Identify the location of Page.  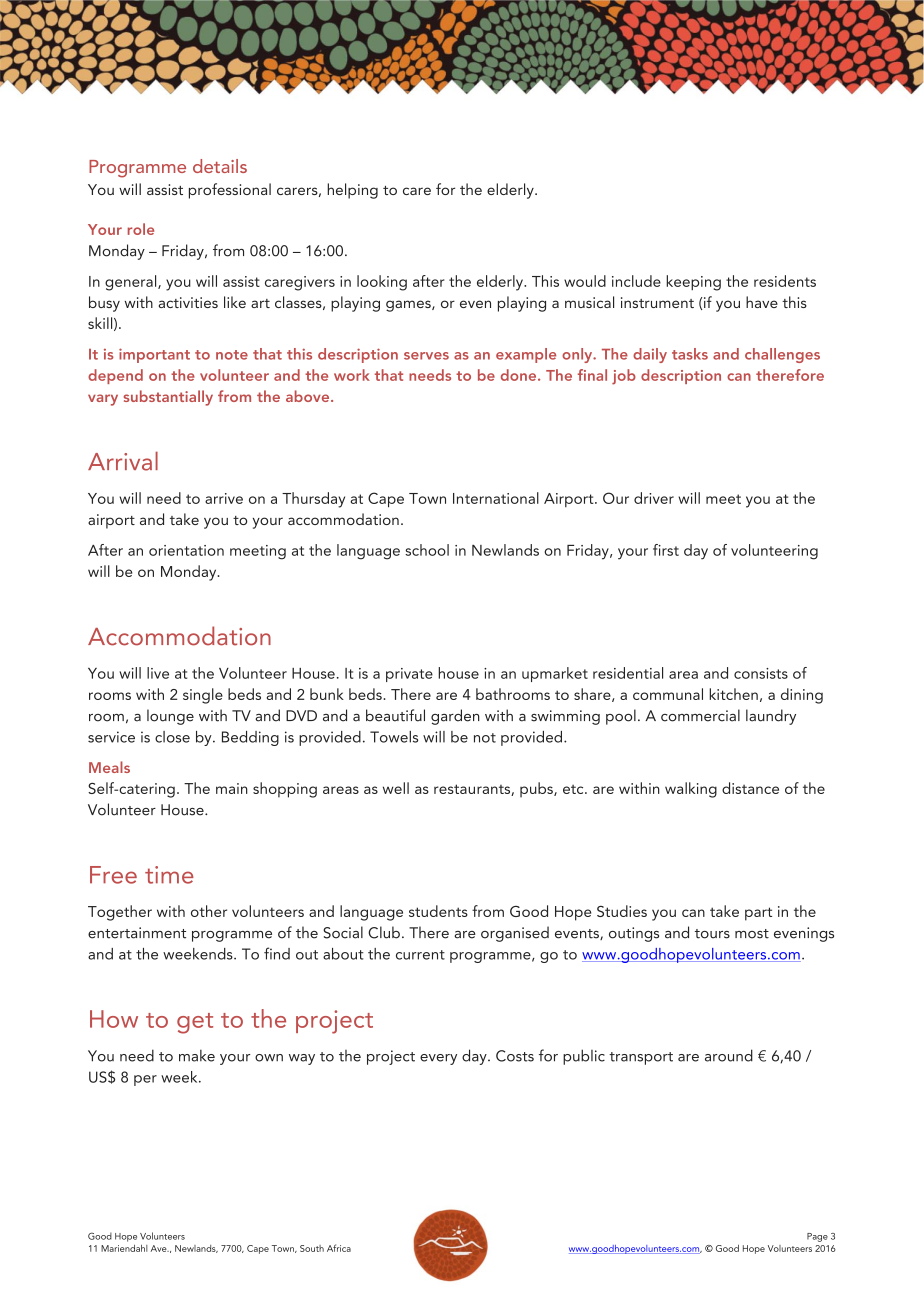
(817, 1237).
